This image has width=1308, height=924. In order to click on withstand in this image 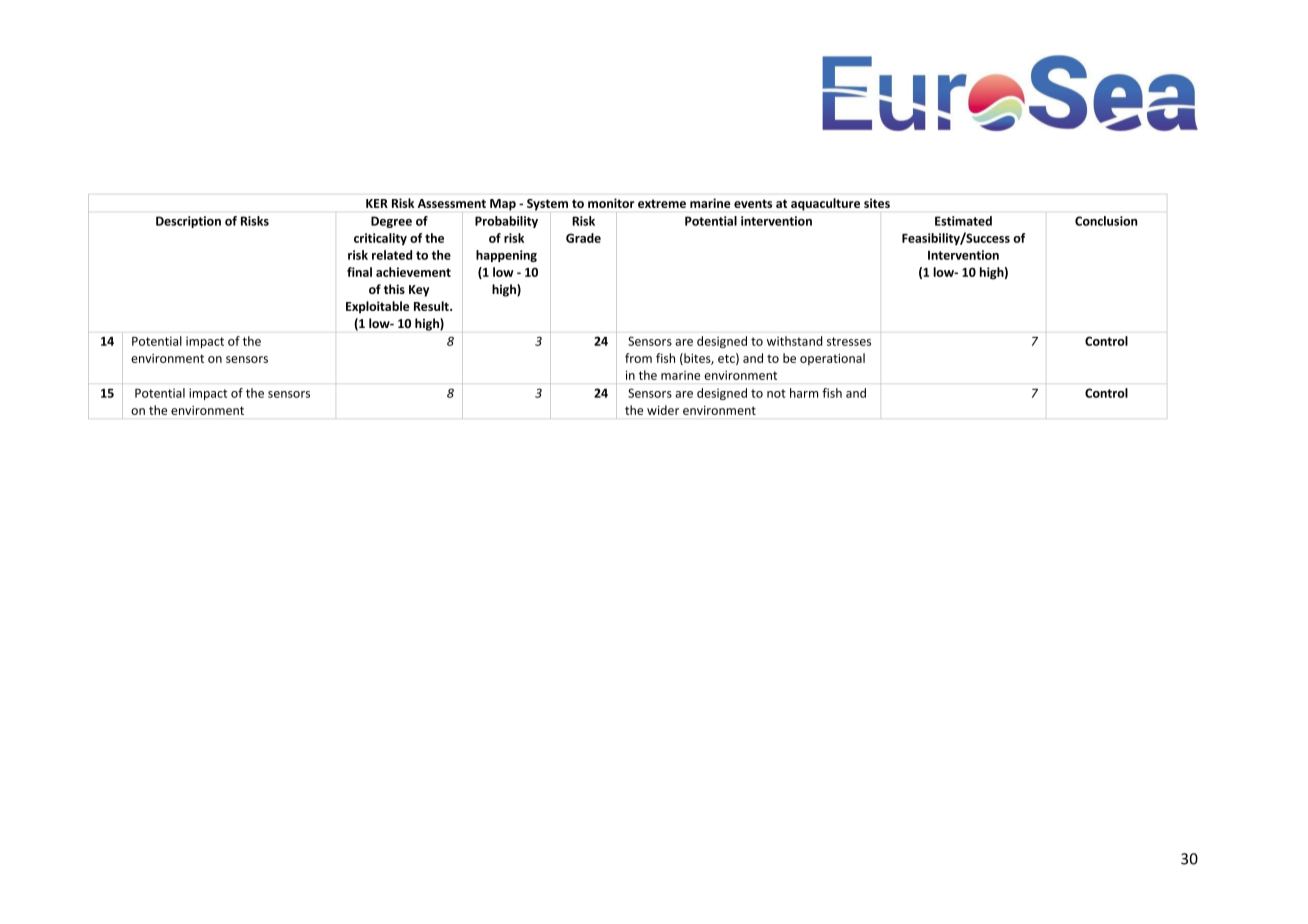, I will do `click(794, 341)`.
